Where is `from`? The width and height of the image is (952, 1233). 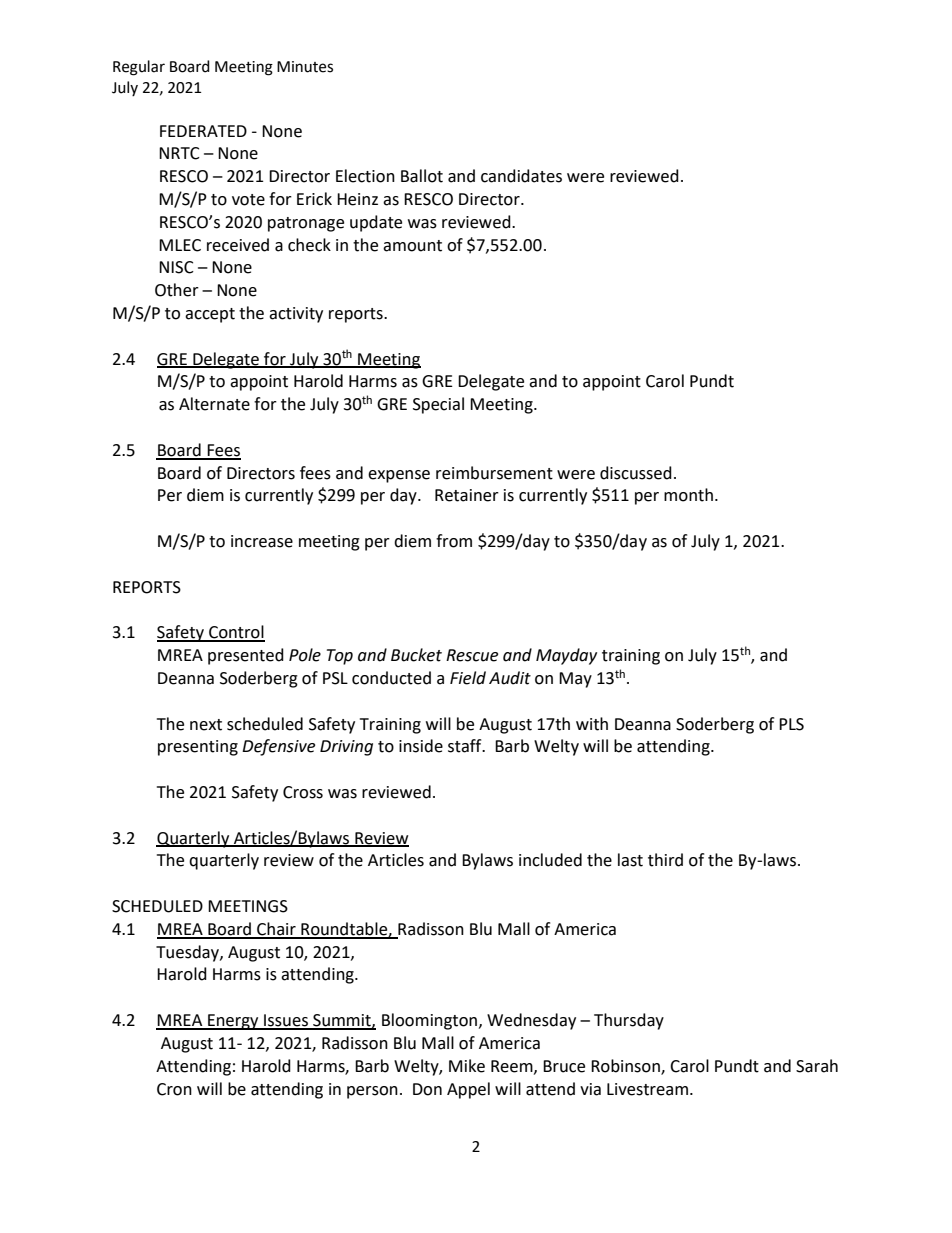 from is located at coordinates (454, 541).
